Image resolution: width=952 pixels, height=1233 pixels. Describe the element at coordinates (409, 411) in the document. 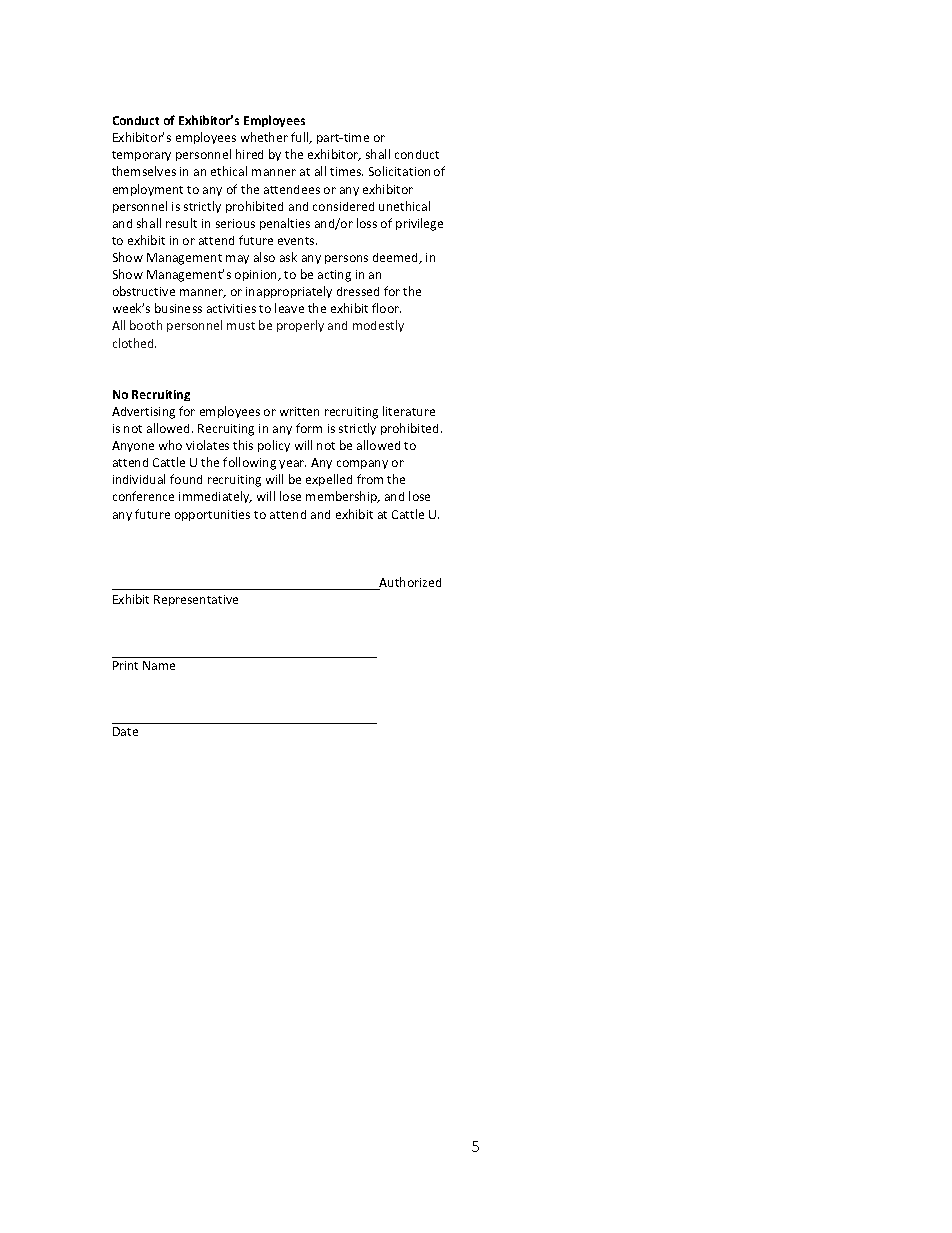

I see `literature` at that location.
